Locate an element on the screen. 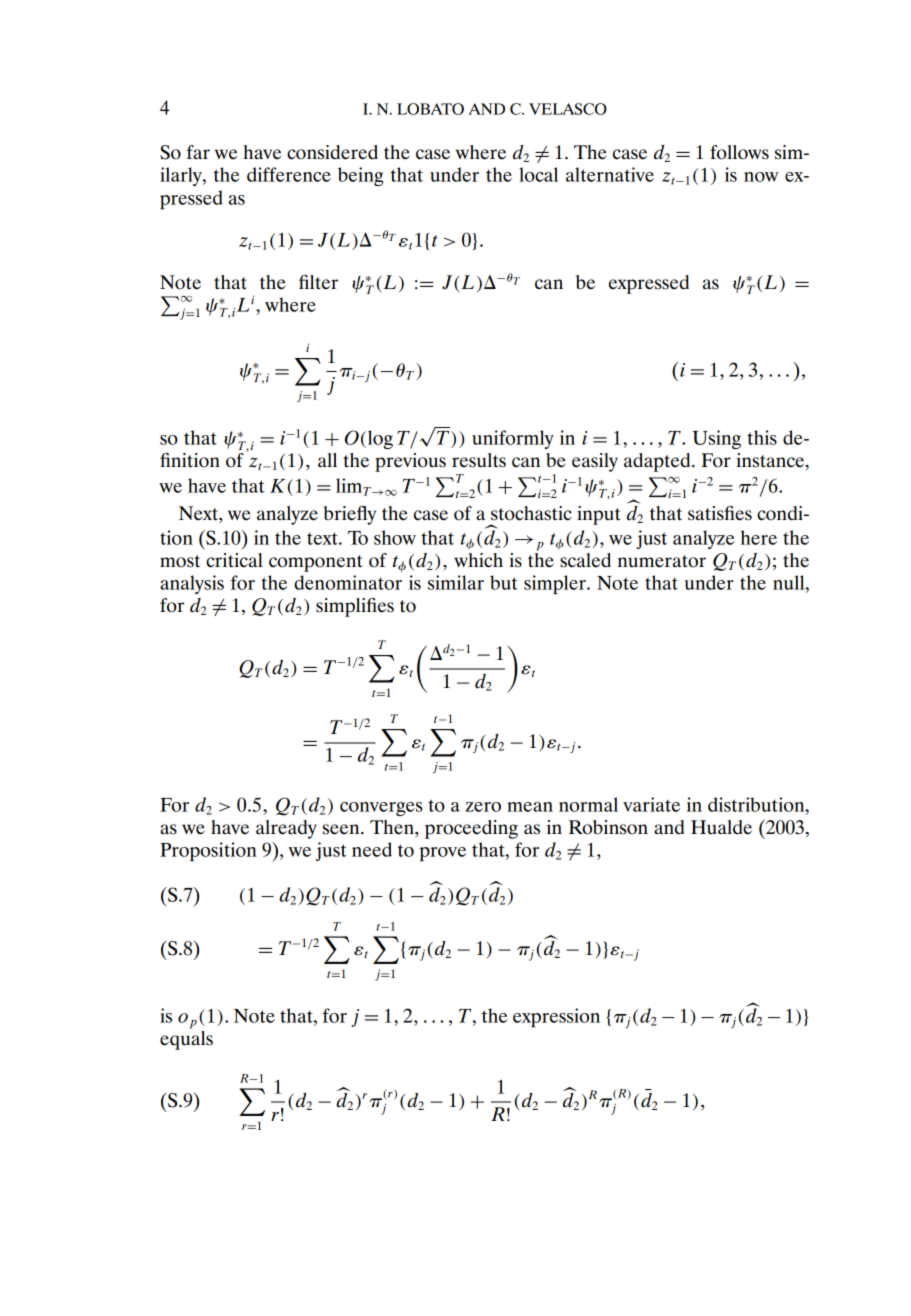  Using is located at coordinates (716, 439).
